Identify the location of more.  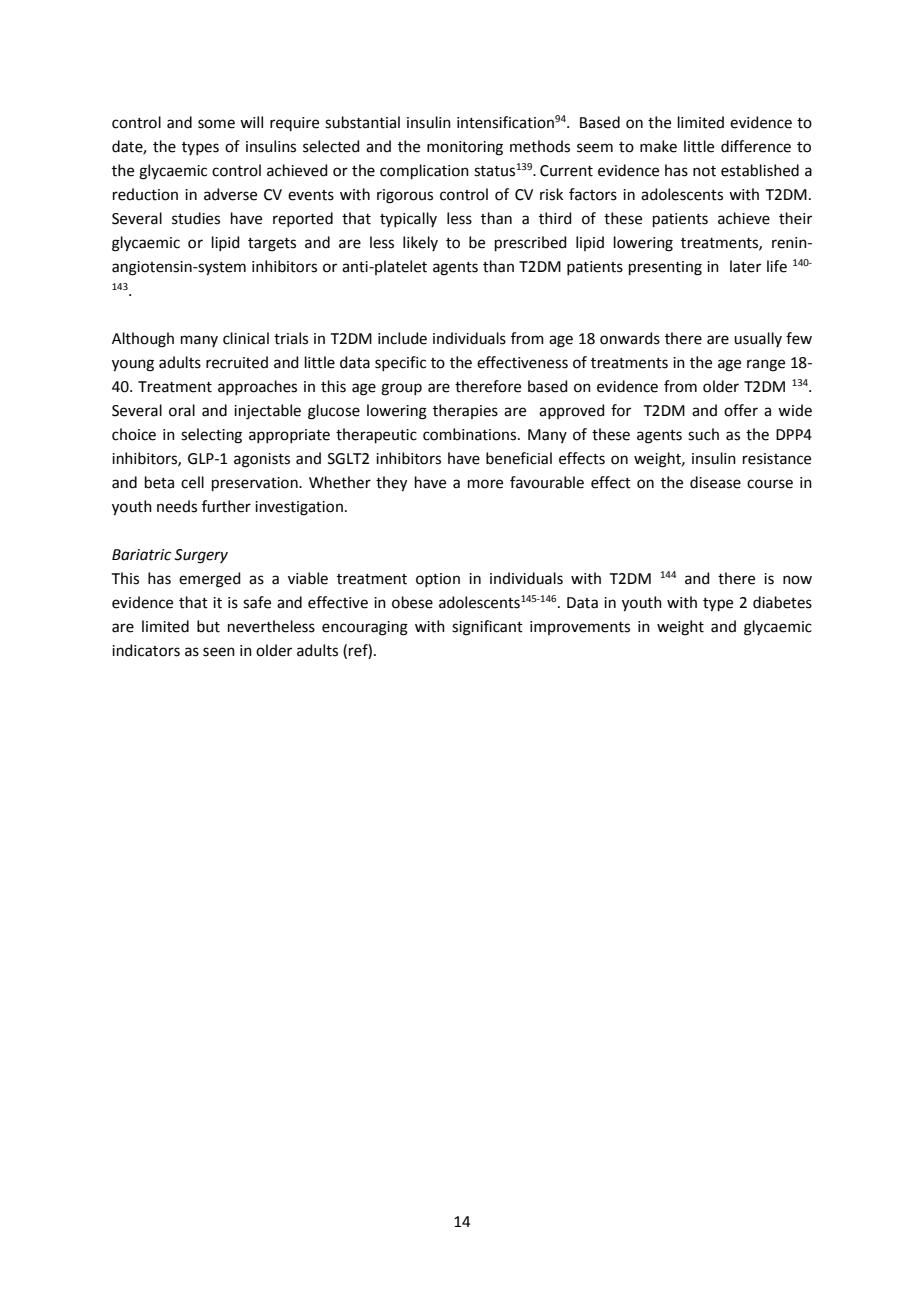
(485, 484).
